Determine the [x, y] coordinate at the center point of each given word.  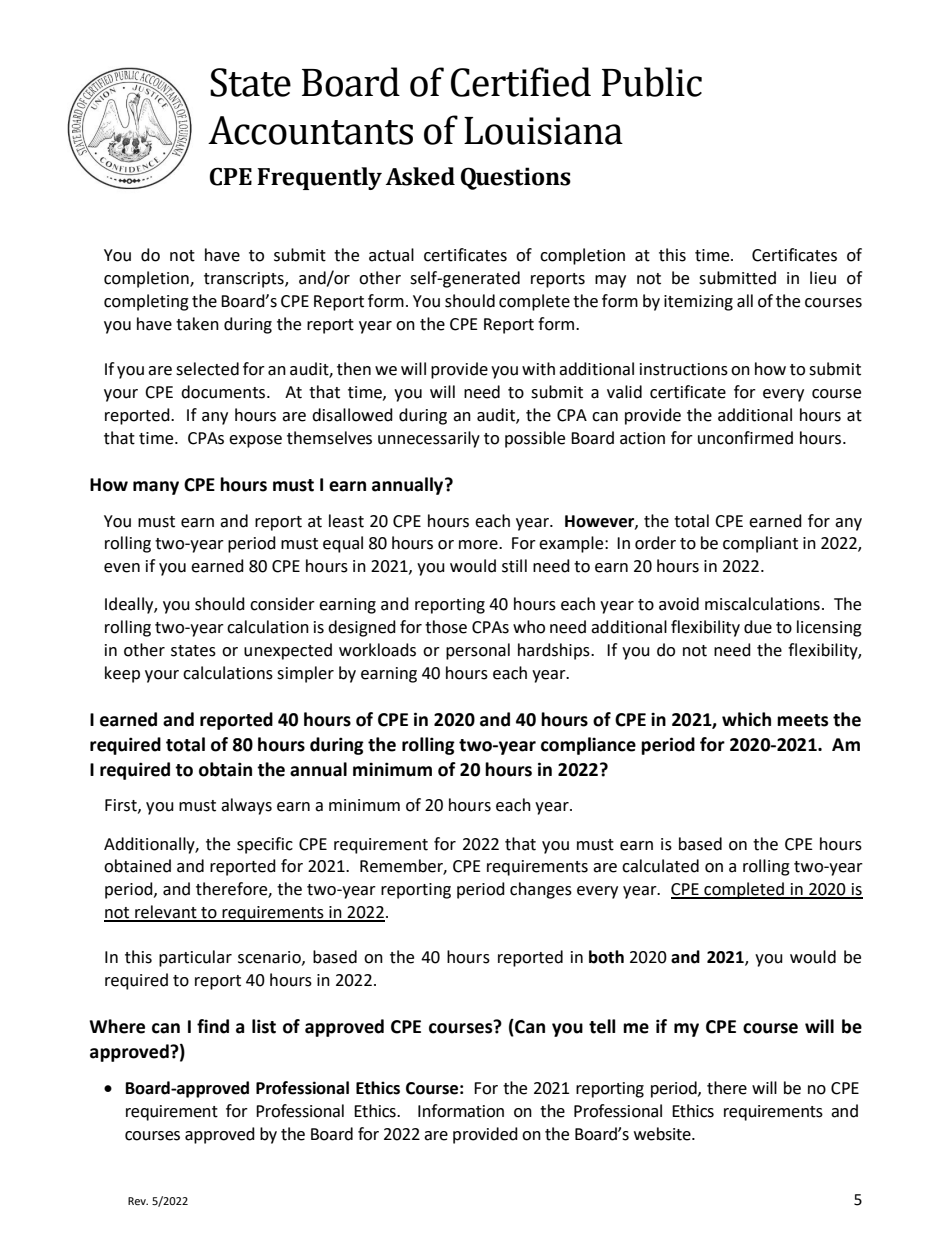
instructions [684, 369]
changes [541, 890]
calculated [660, 866]
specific [265, 845]
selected [207, 369]
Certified [521, 82]
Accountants [310, 130]
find [213, 1026]
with [538, 369]
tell [602, 1026]
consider [282, 604]
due [758, 627]
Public [652, 82]
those [446, 627]
